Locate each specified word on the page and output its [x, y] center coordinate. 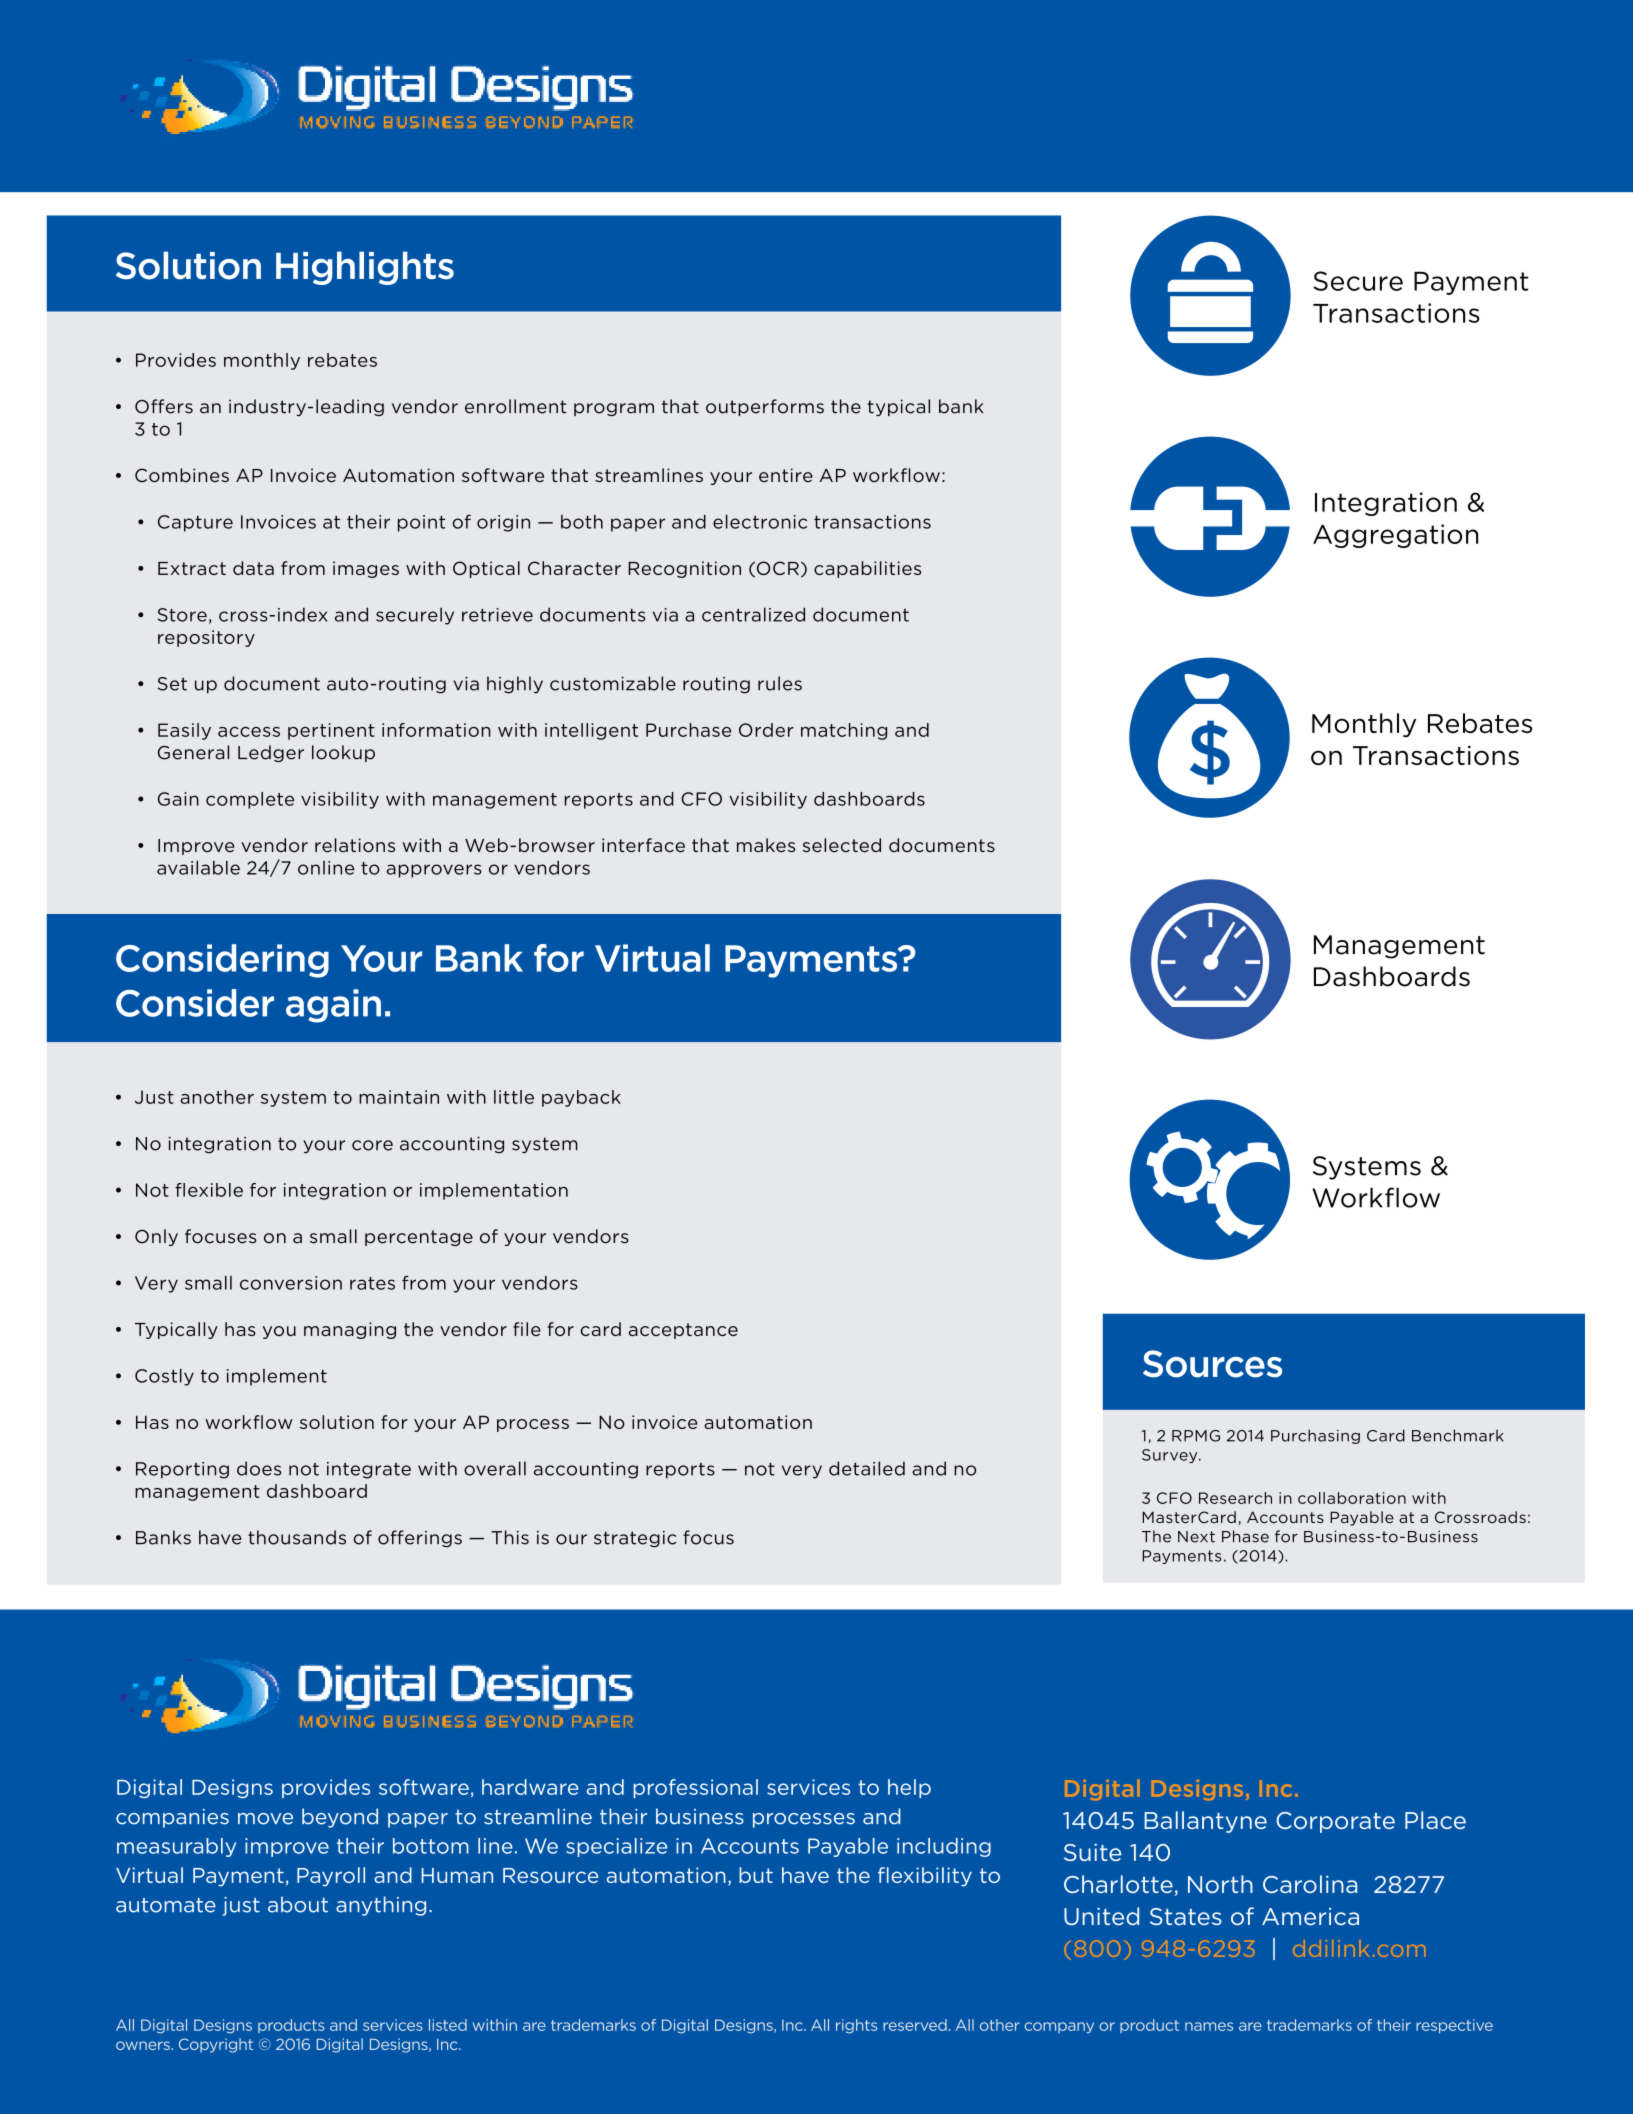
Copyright [216, 2045]
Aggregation [1395, 536]
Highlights [365, 268]
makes [766, 845]
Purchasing [1315, 1436]
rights [856, 2026]
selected [842, 845]
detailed [867, 1468]
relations [355, 845]
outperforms [765, 407]
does [259, 1468]
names [1209, 2026]
